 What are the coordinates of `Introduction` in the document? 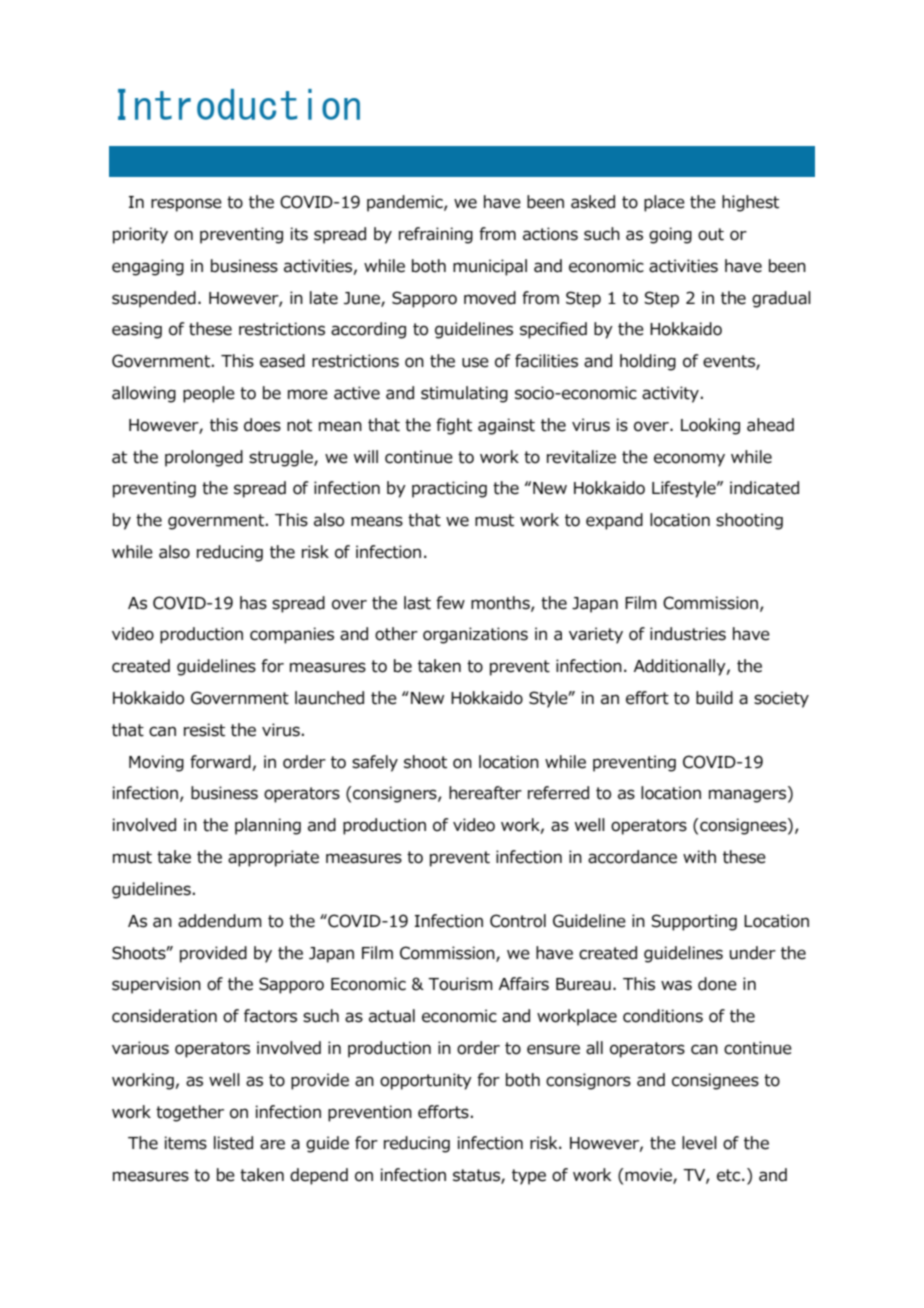 It's located at (239, 104).
